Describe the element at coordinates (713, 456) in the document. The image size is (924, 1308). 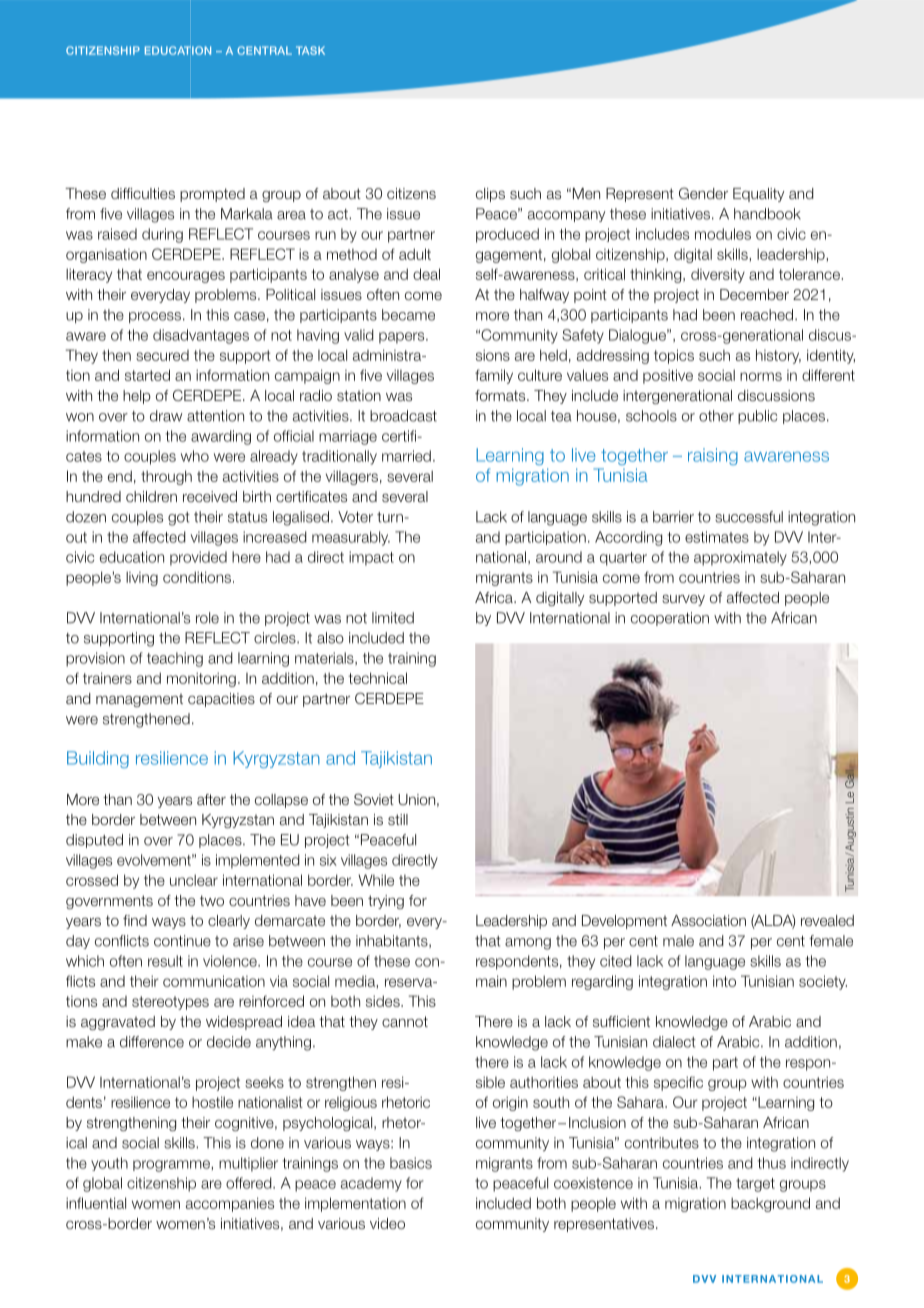
I see `raising` at that location.
